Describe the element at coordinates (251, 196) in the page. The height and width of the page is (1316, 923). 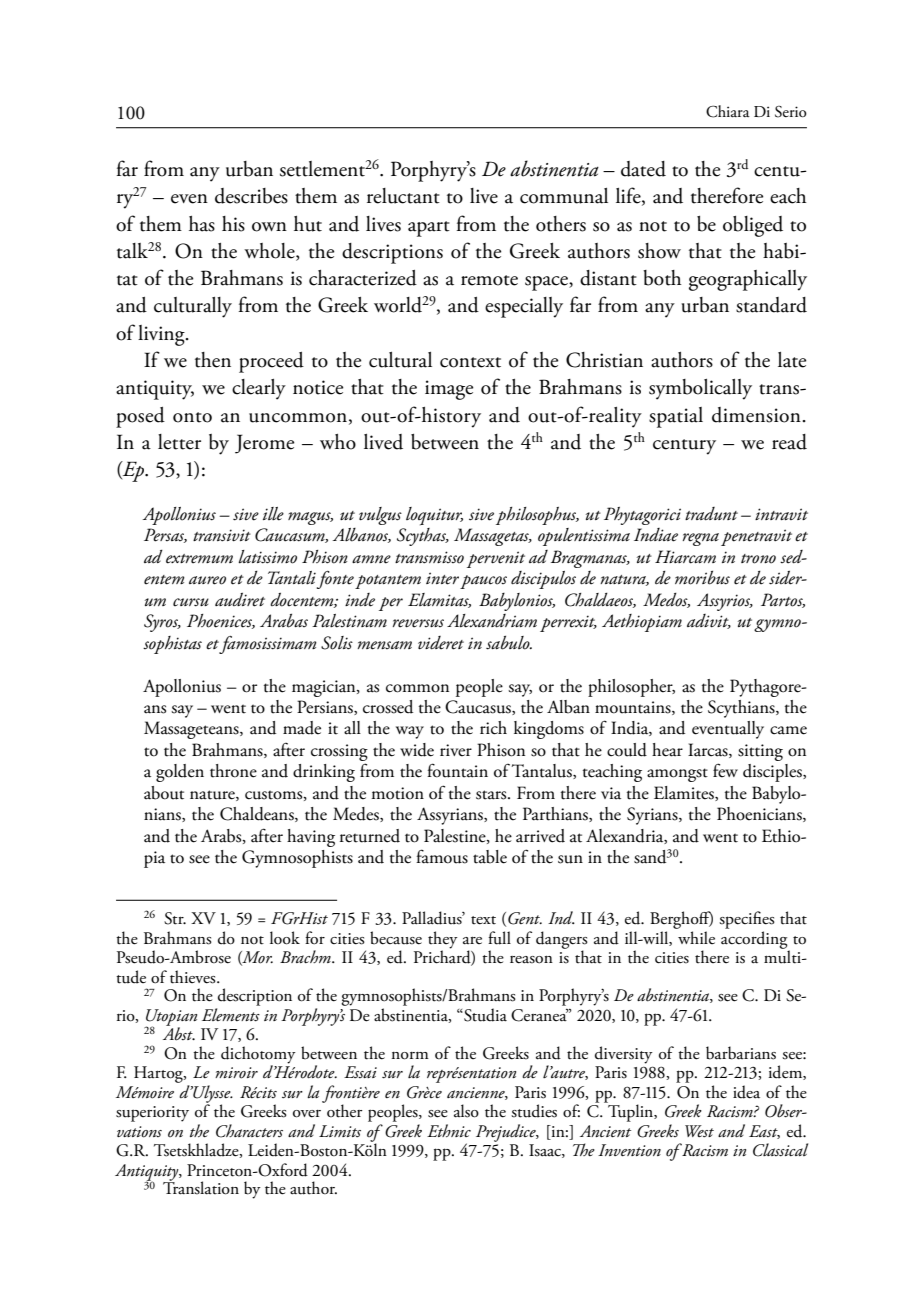
I see `describes` at that location.
